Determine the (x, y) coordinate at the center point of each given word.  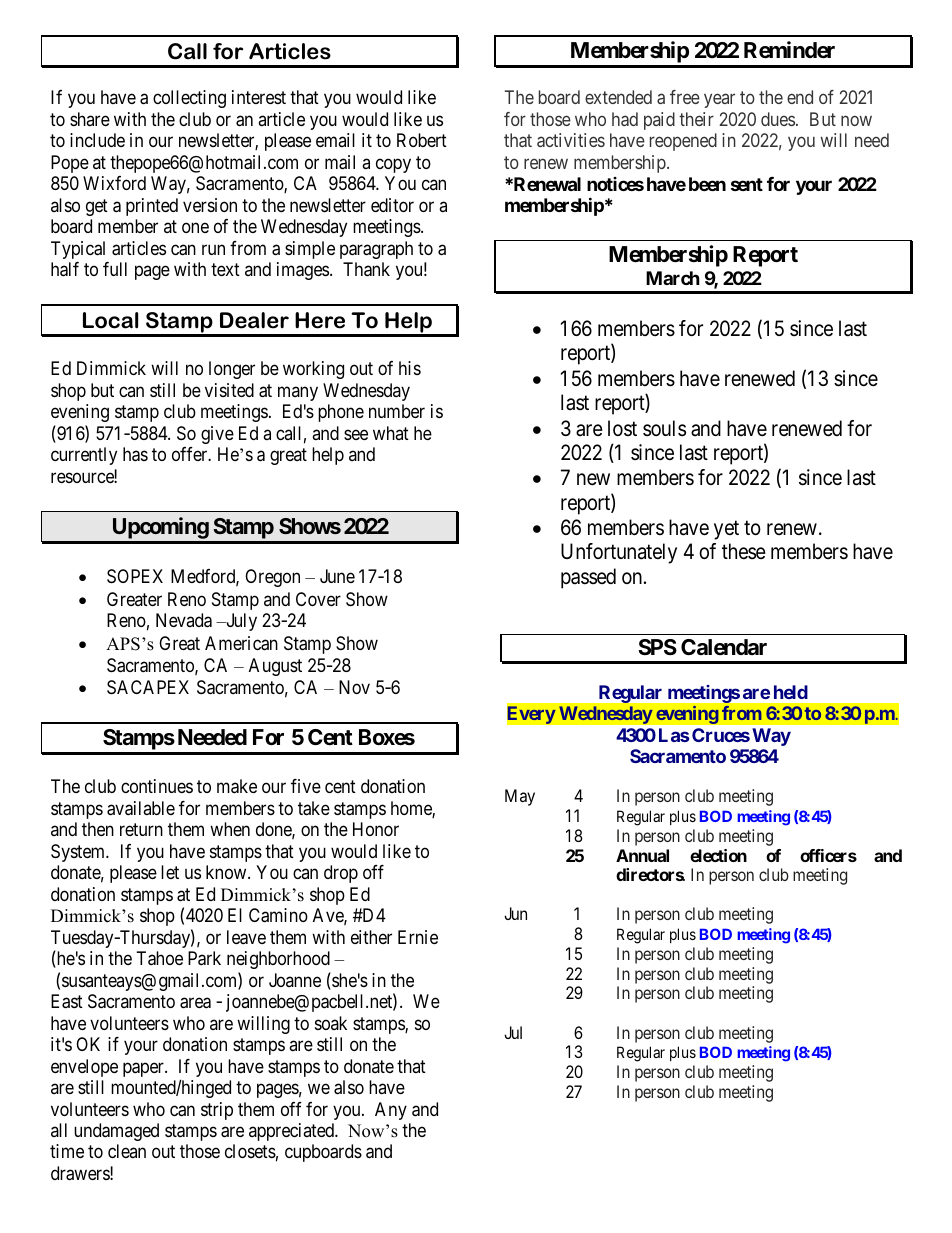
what (391, 433)
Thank (366, 269)
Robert (422, 140)
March (673, 278)
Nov (354, 687)
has (135, 454)
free (685, 97)
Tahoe (160, 958)
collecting (189, 99)
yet (726, 530)
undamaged (116, 1132)
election (718, 855)
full (115, 269)
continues (157, 786)
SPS (657, 647)
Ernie (418, 937)
